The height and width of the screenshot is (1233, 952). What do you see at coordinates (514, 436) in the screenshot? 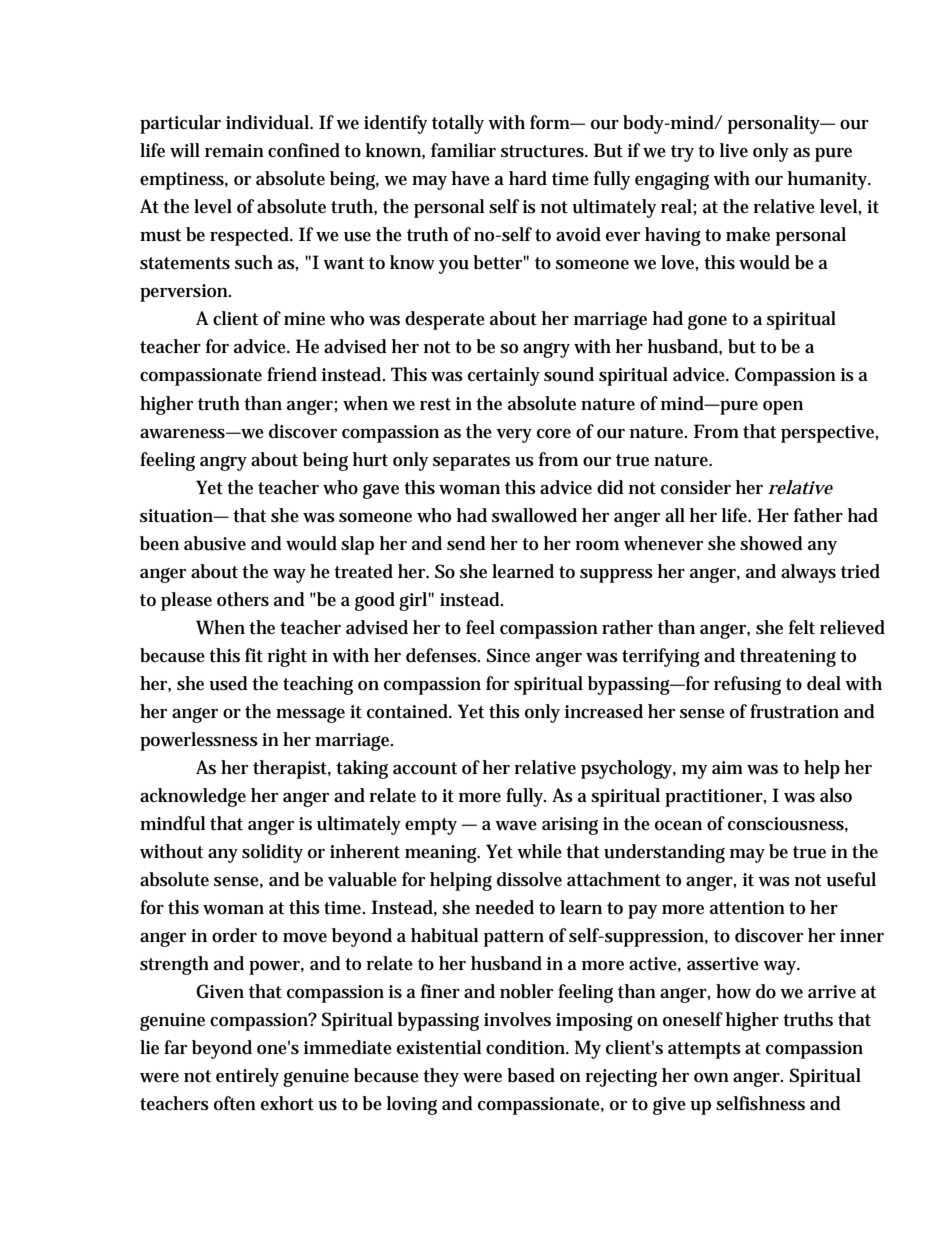
I see `very` at bounding box center [514, 436].
